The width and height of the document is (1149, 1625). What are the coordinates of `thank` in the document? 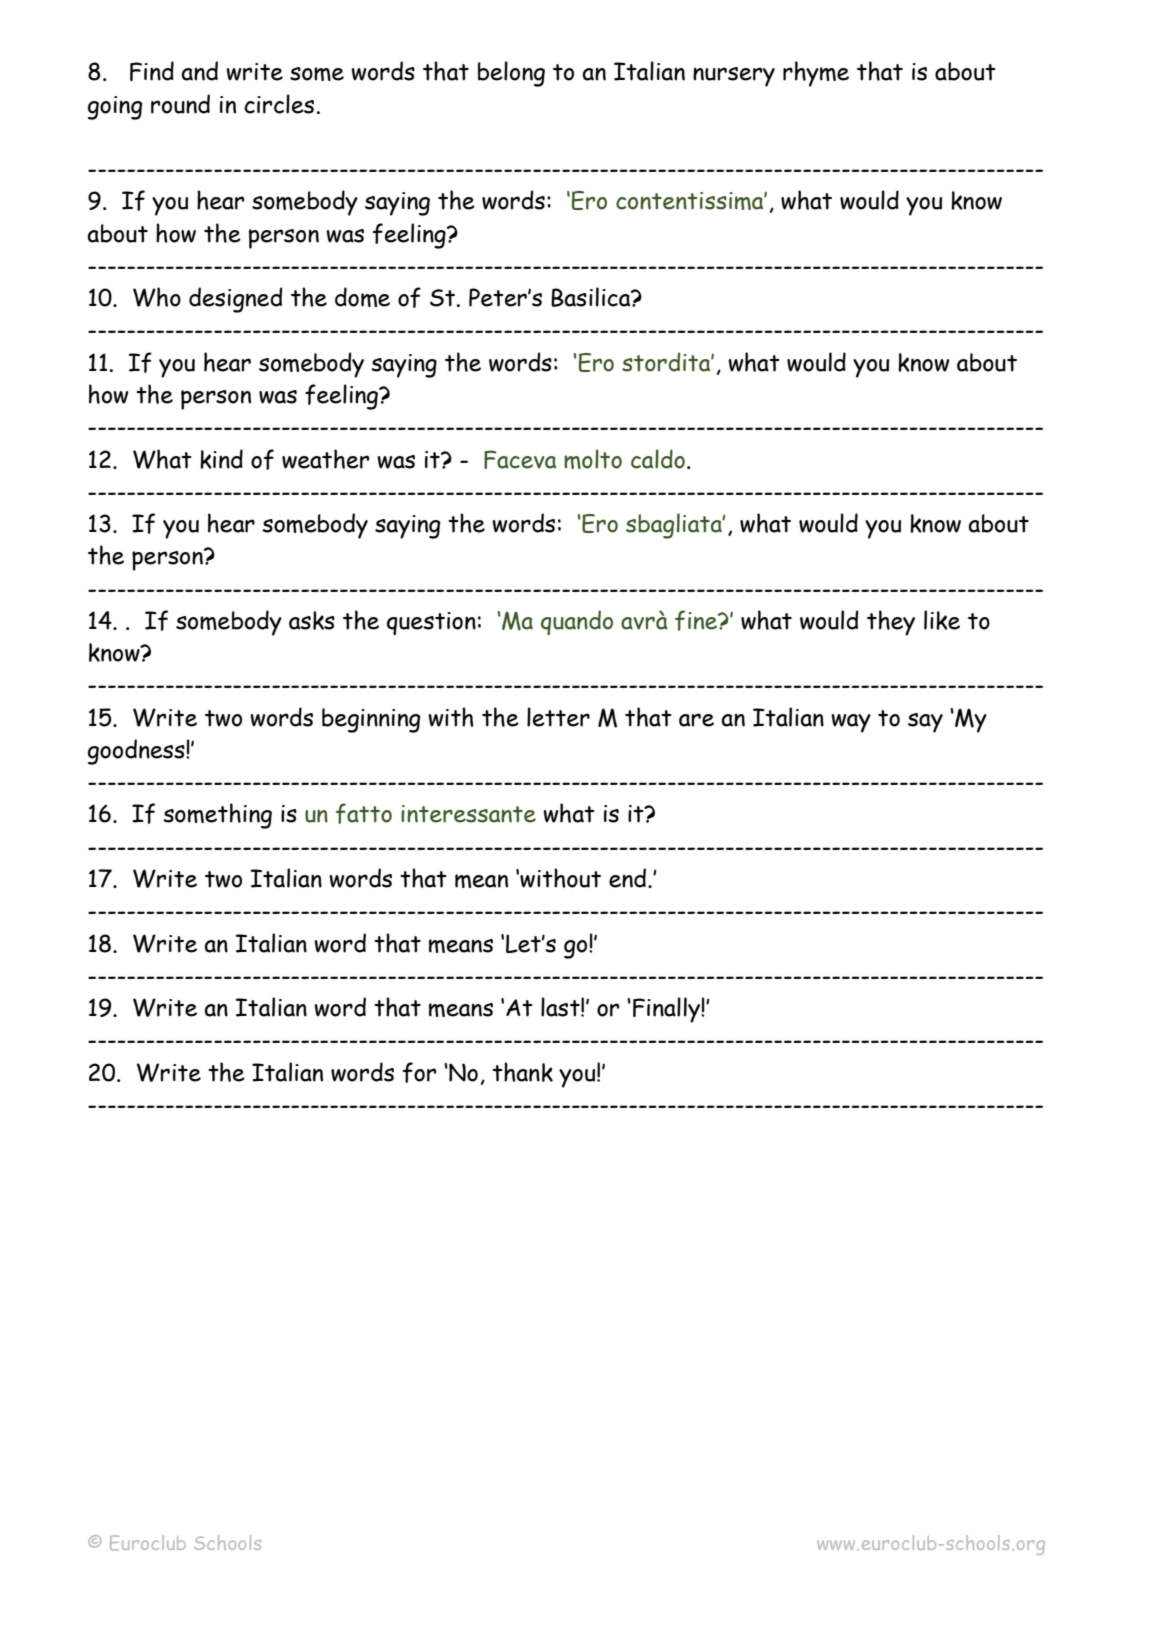 It's located at (522, 1072).
